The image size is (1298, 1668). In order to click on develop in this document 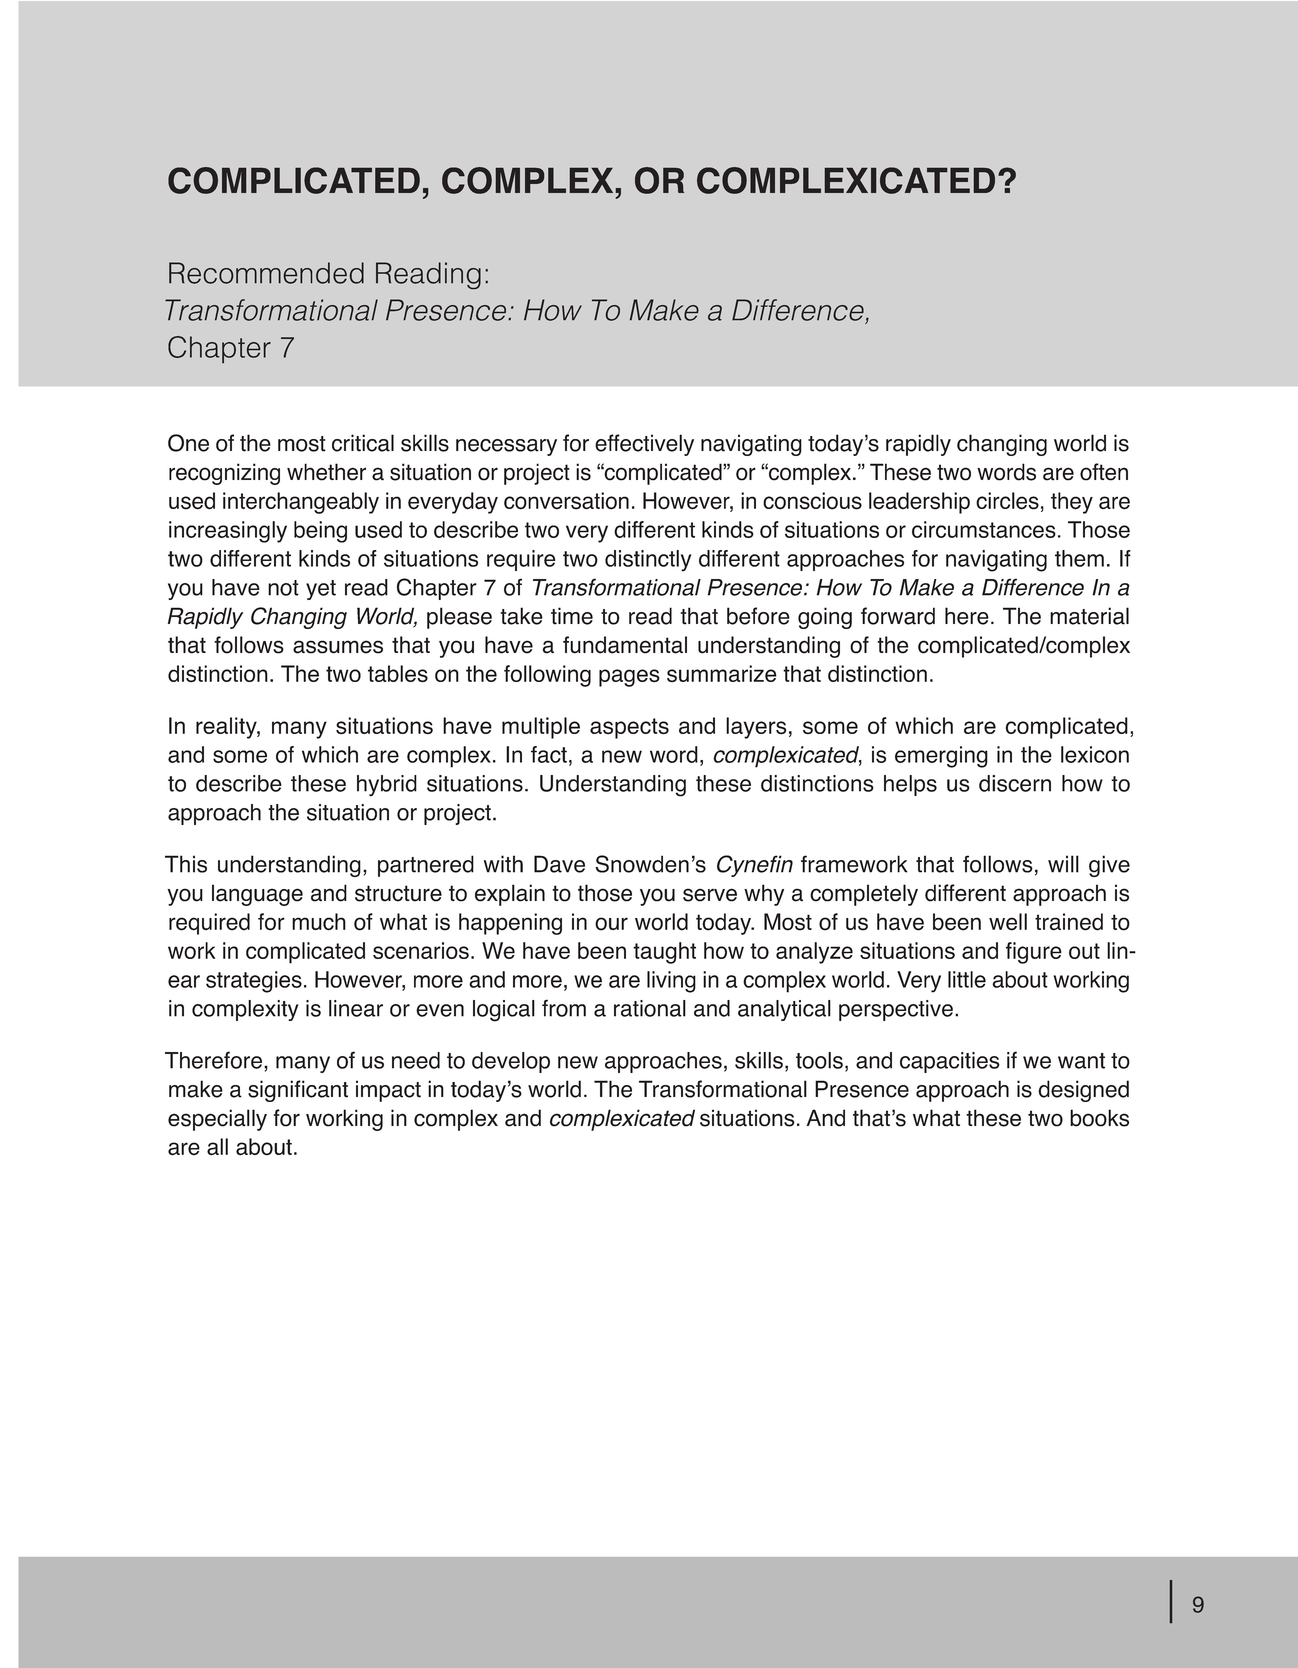, I will do `click(511, 1062)`.
